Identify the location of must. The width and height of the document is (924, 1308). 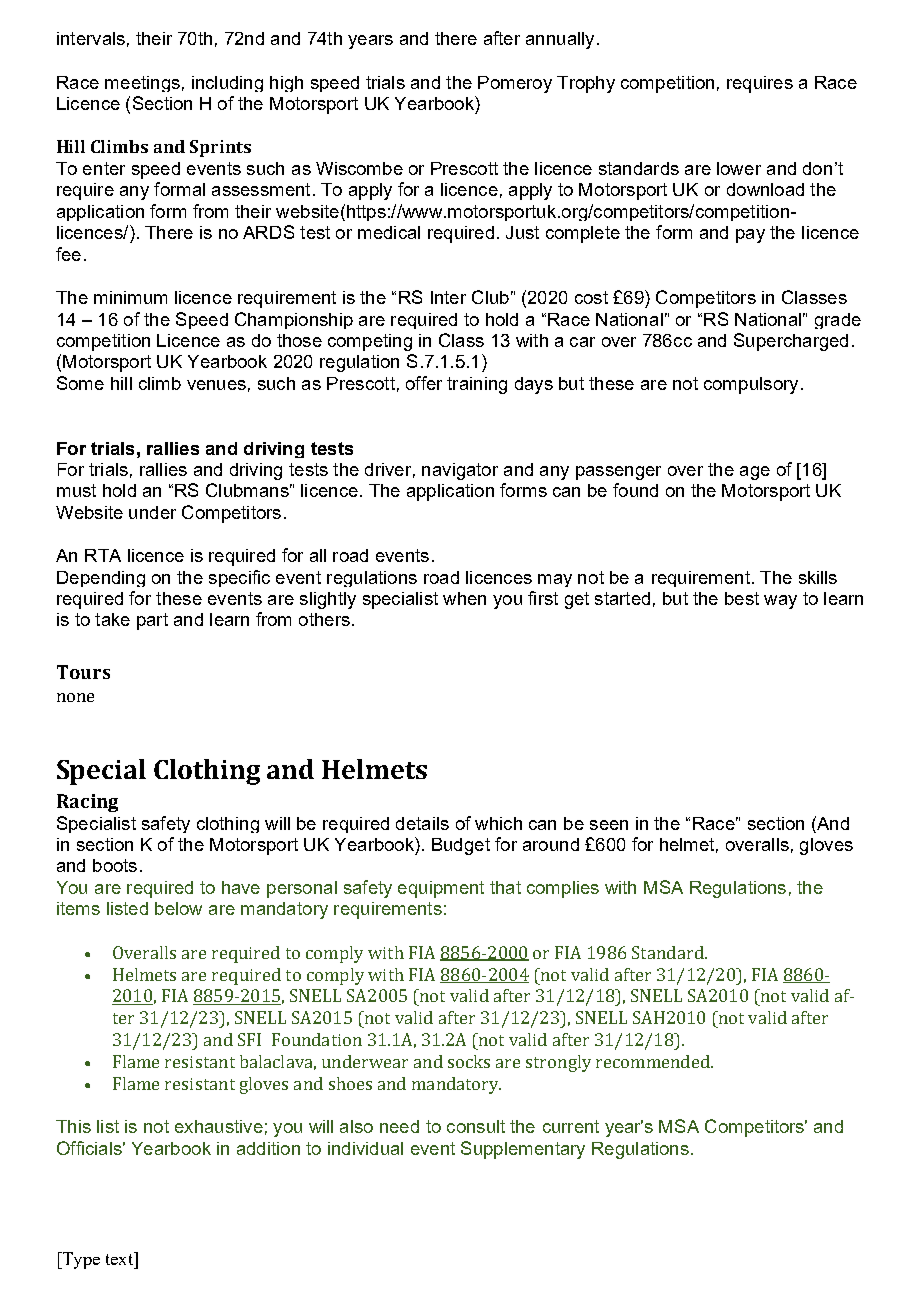
(76, 490).
